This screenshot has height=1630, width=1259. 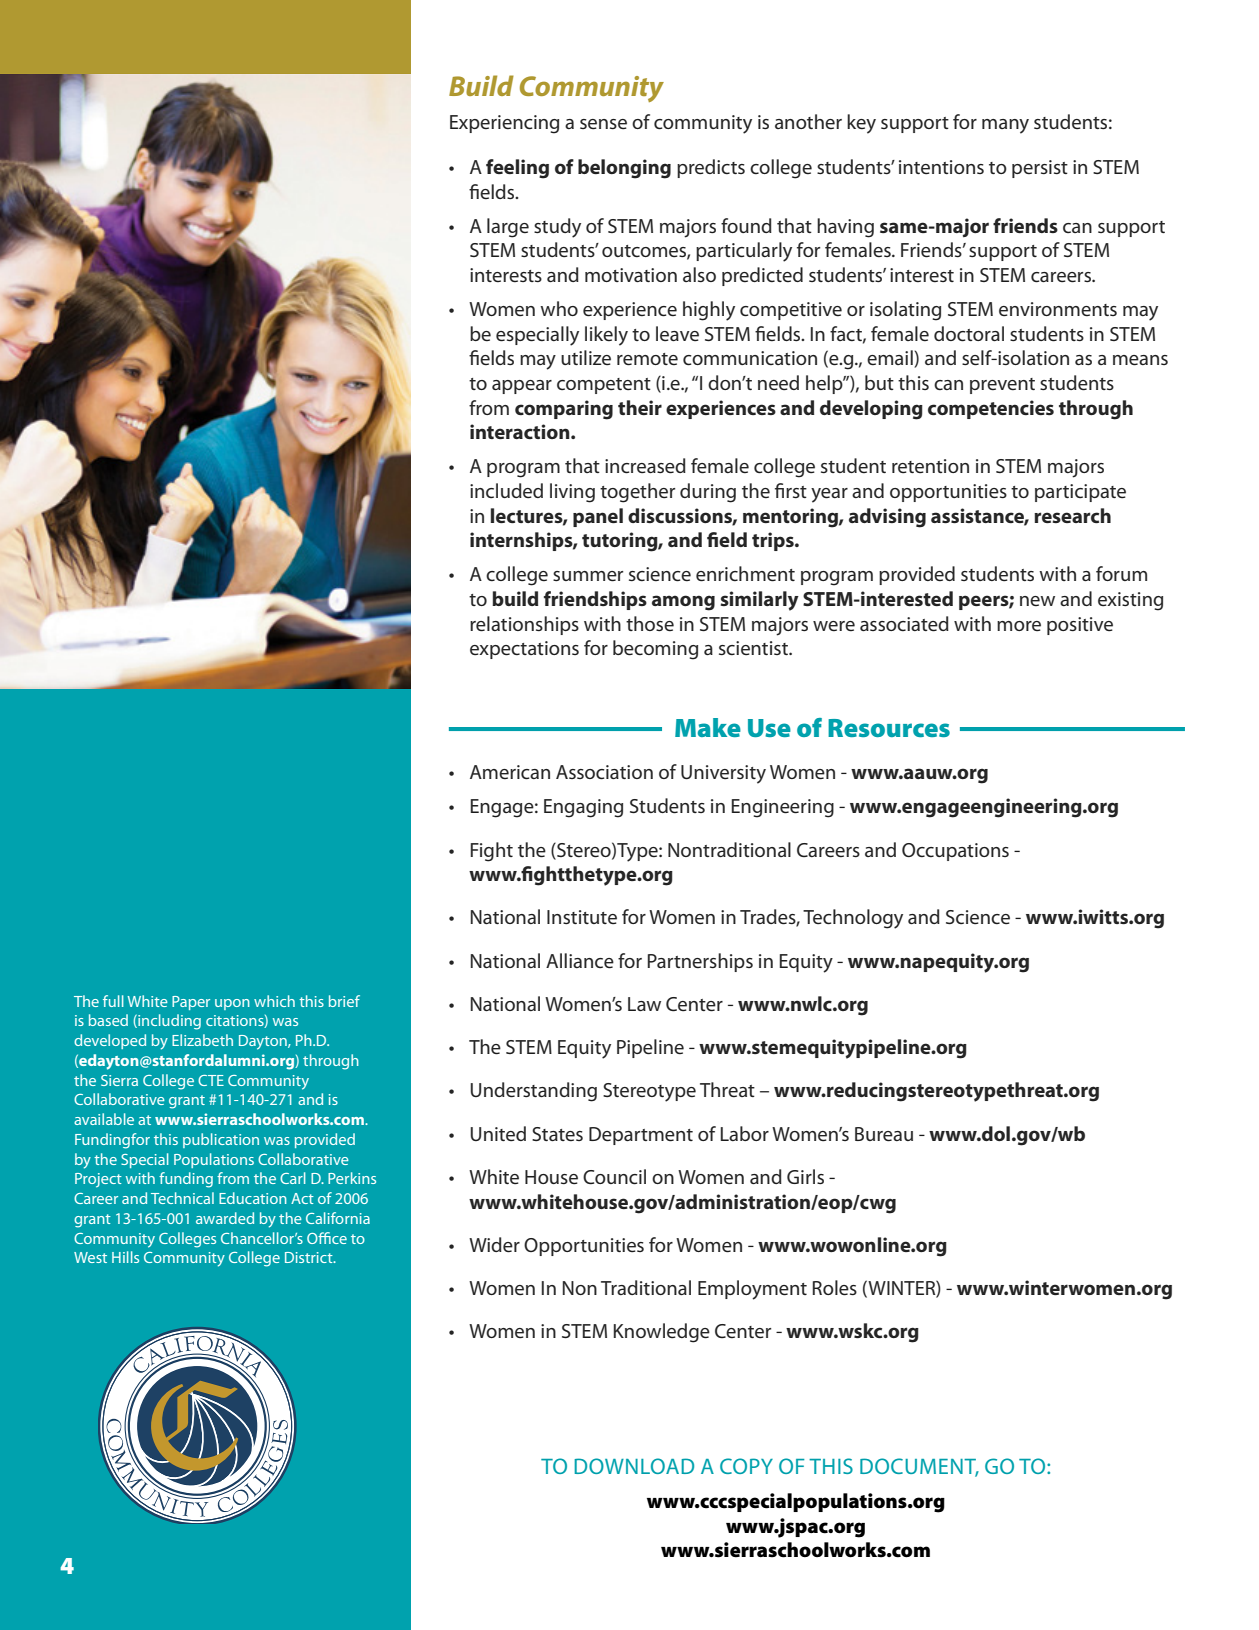 What do you see at coordinates (232, 1004) in the screenshot?
I see `upon` at bounding box center [232, 1004].
